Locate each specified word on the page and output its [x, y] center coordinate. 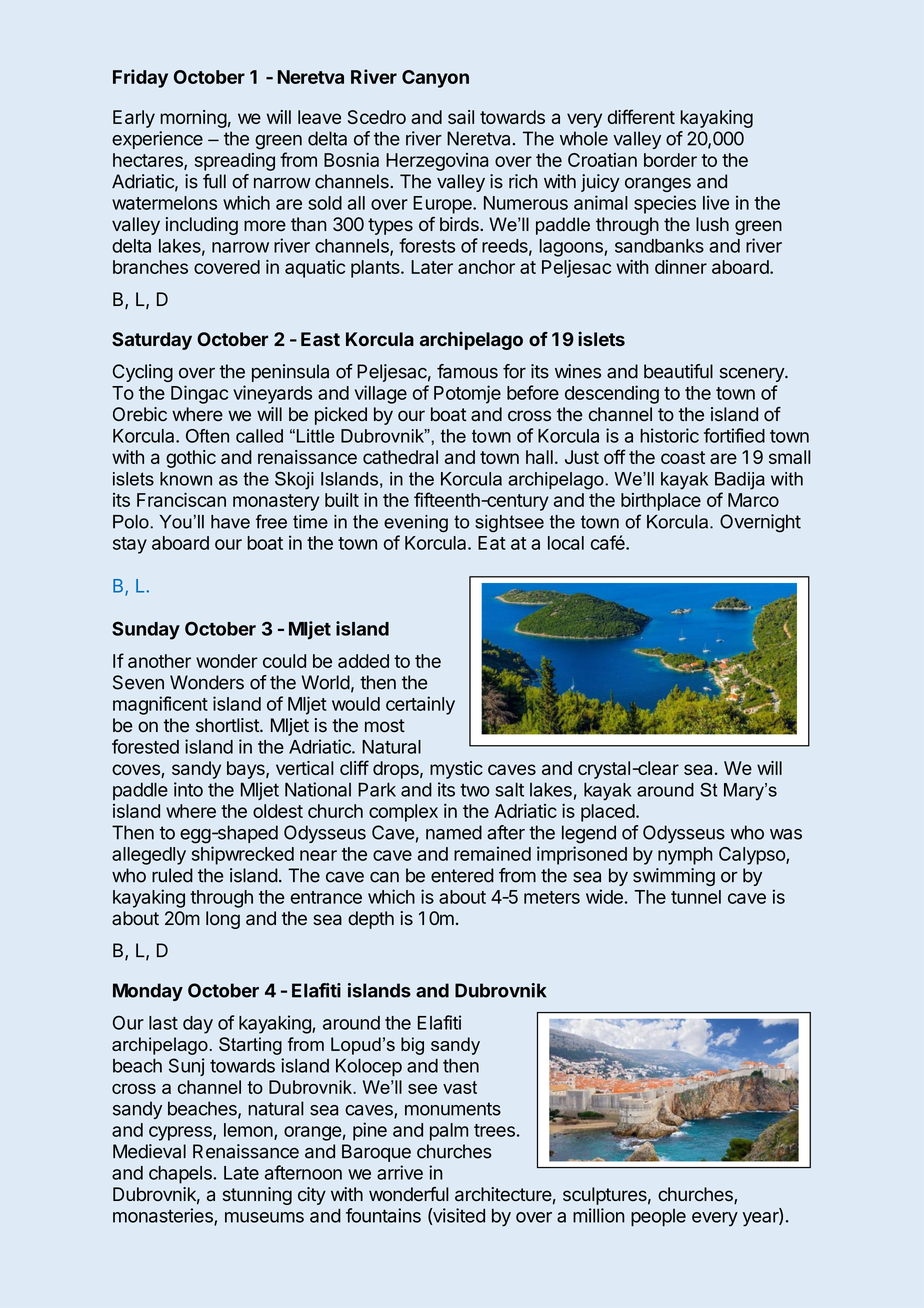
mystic [456, 770]
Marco [753, 500]
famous [467, 371]
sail [461, 117]
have [230, 522]
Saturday [152, 341]
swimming [674, 877]
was [786, 834]
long [223, 920]
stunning [257, 1196]
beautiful [678, 371]
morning [193, 119]
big [412, 1046]
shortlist [228, 725]
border [670, 160]
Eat [492, 543]
